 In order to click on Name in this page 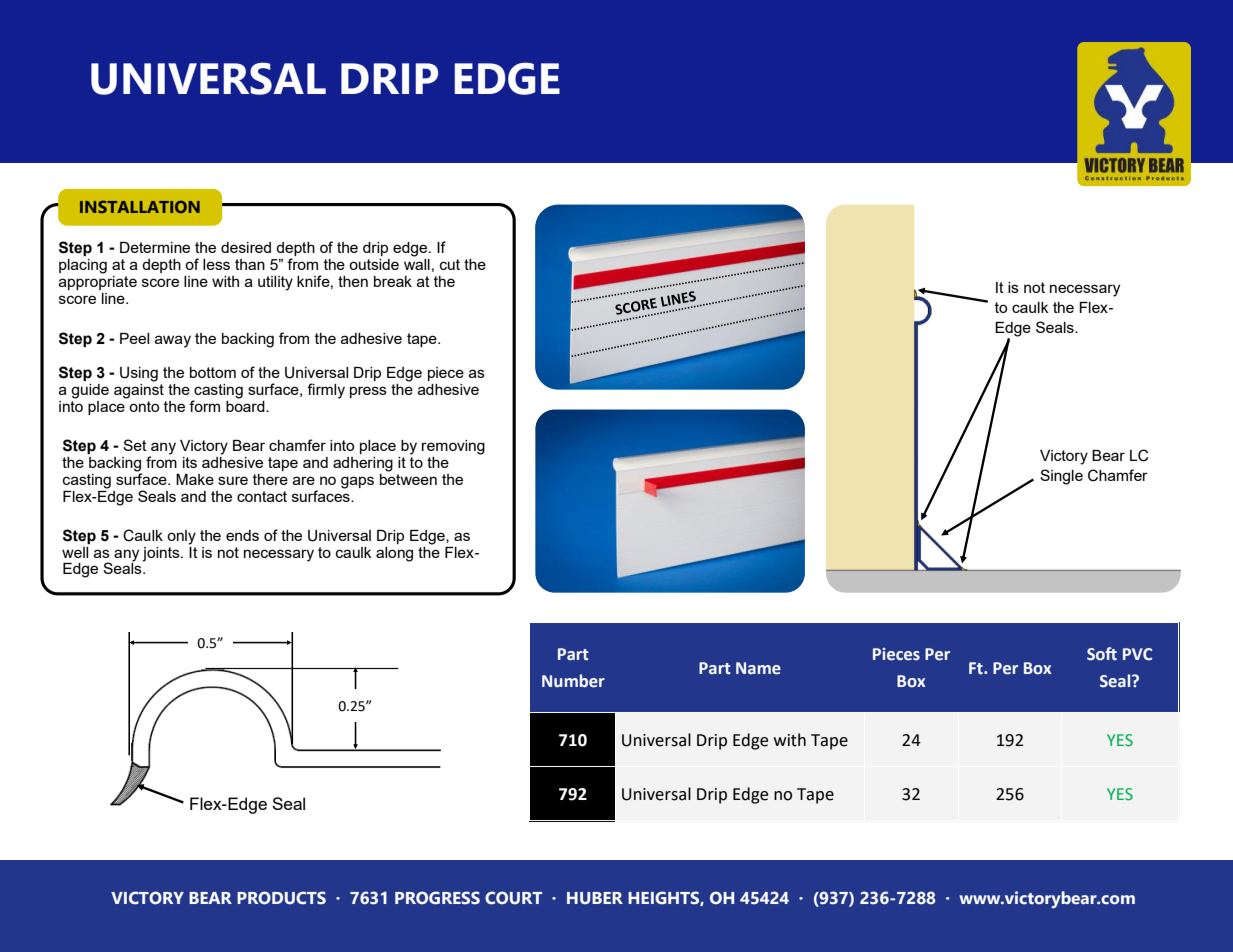, I will do `click(758, 668)`.
